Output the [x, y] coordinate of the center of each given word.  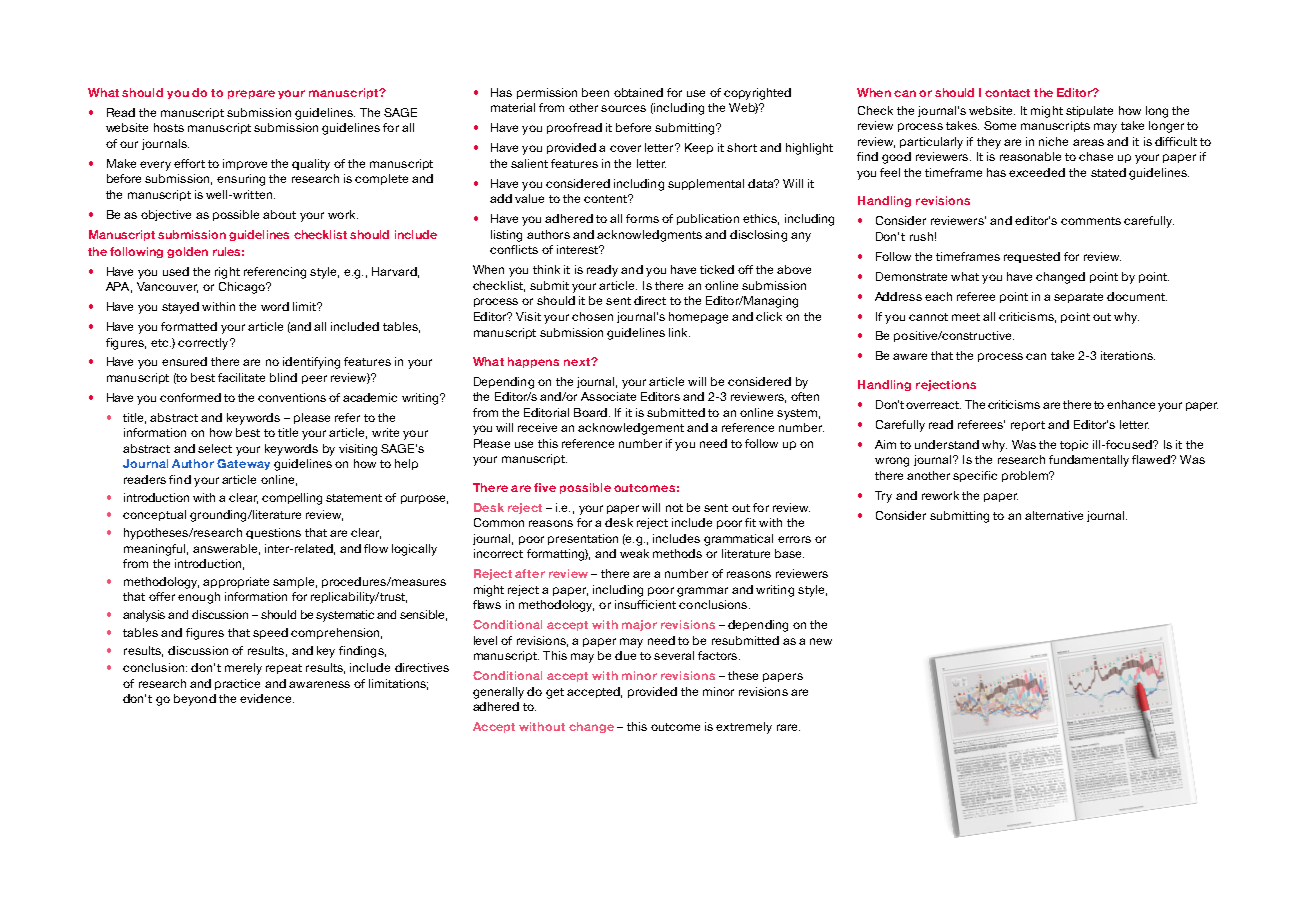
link [679, 332]
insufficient [645, 604]
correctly [204, 344]
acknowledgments [649, 236]
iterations [1128, 355]
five [545, 487]
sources [623, 108]
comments [1091, 221]
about [279, 214]
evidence [267, 698]
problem [1026, 476]
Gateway [243, 464]
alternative [1054, 515]
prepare [251, 94]
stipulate [1089, 111]
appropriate [236, 582]
